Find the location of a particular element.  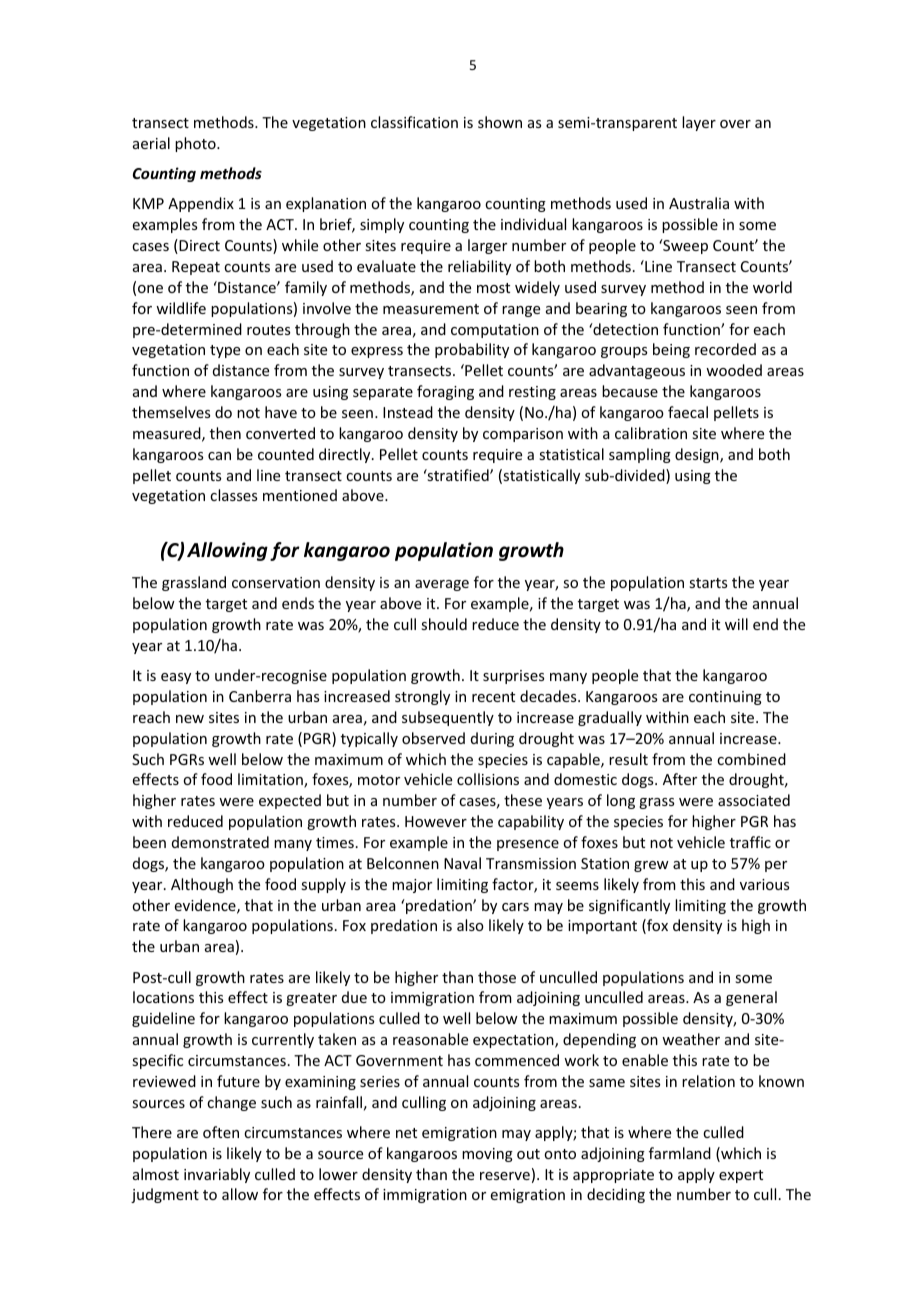

recorded is located at coordinates (725, 349).
